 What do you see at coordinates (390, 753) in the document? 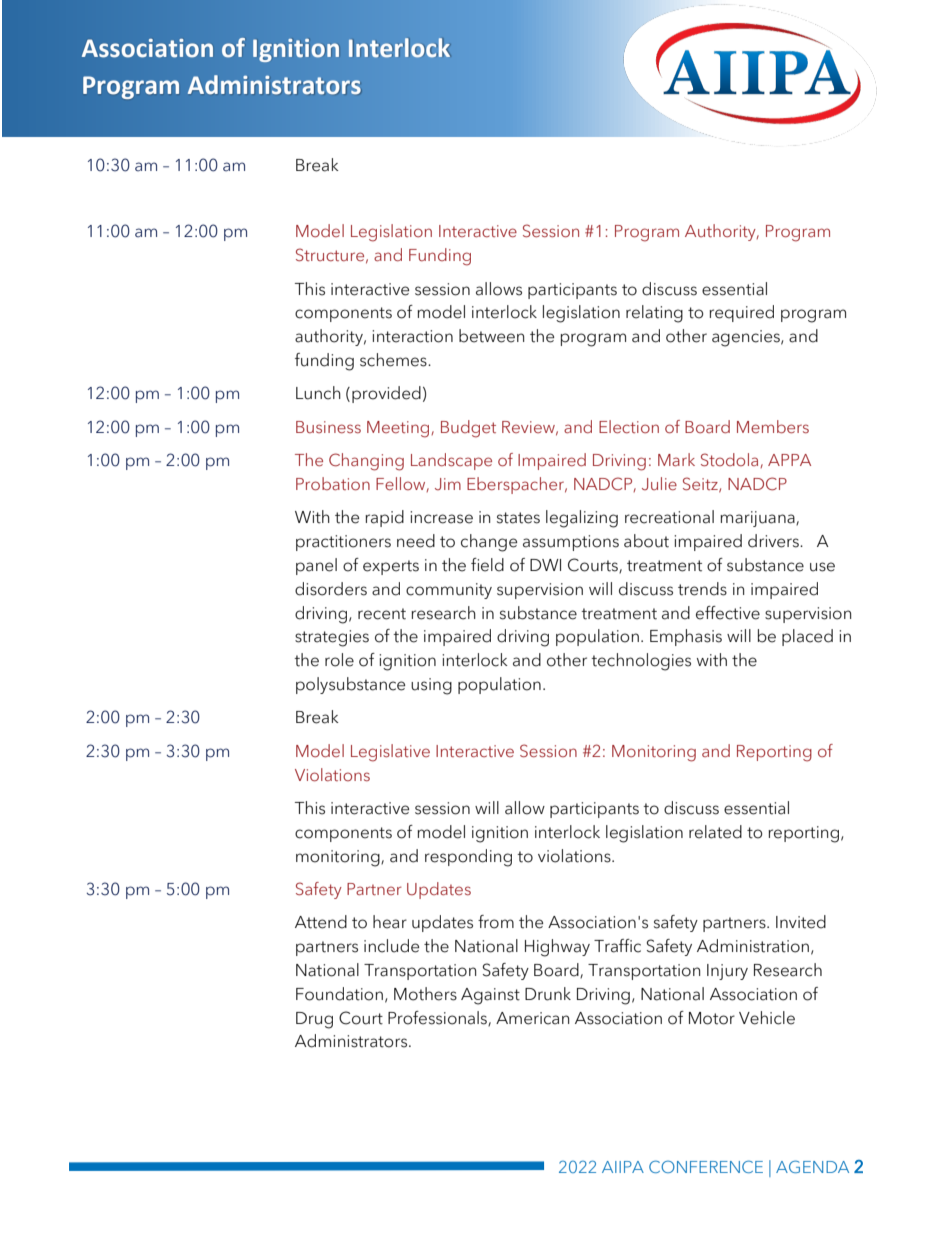
I see `Legislative` at bounding box center [390, 753].
